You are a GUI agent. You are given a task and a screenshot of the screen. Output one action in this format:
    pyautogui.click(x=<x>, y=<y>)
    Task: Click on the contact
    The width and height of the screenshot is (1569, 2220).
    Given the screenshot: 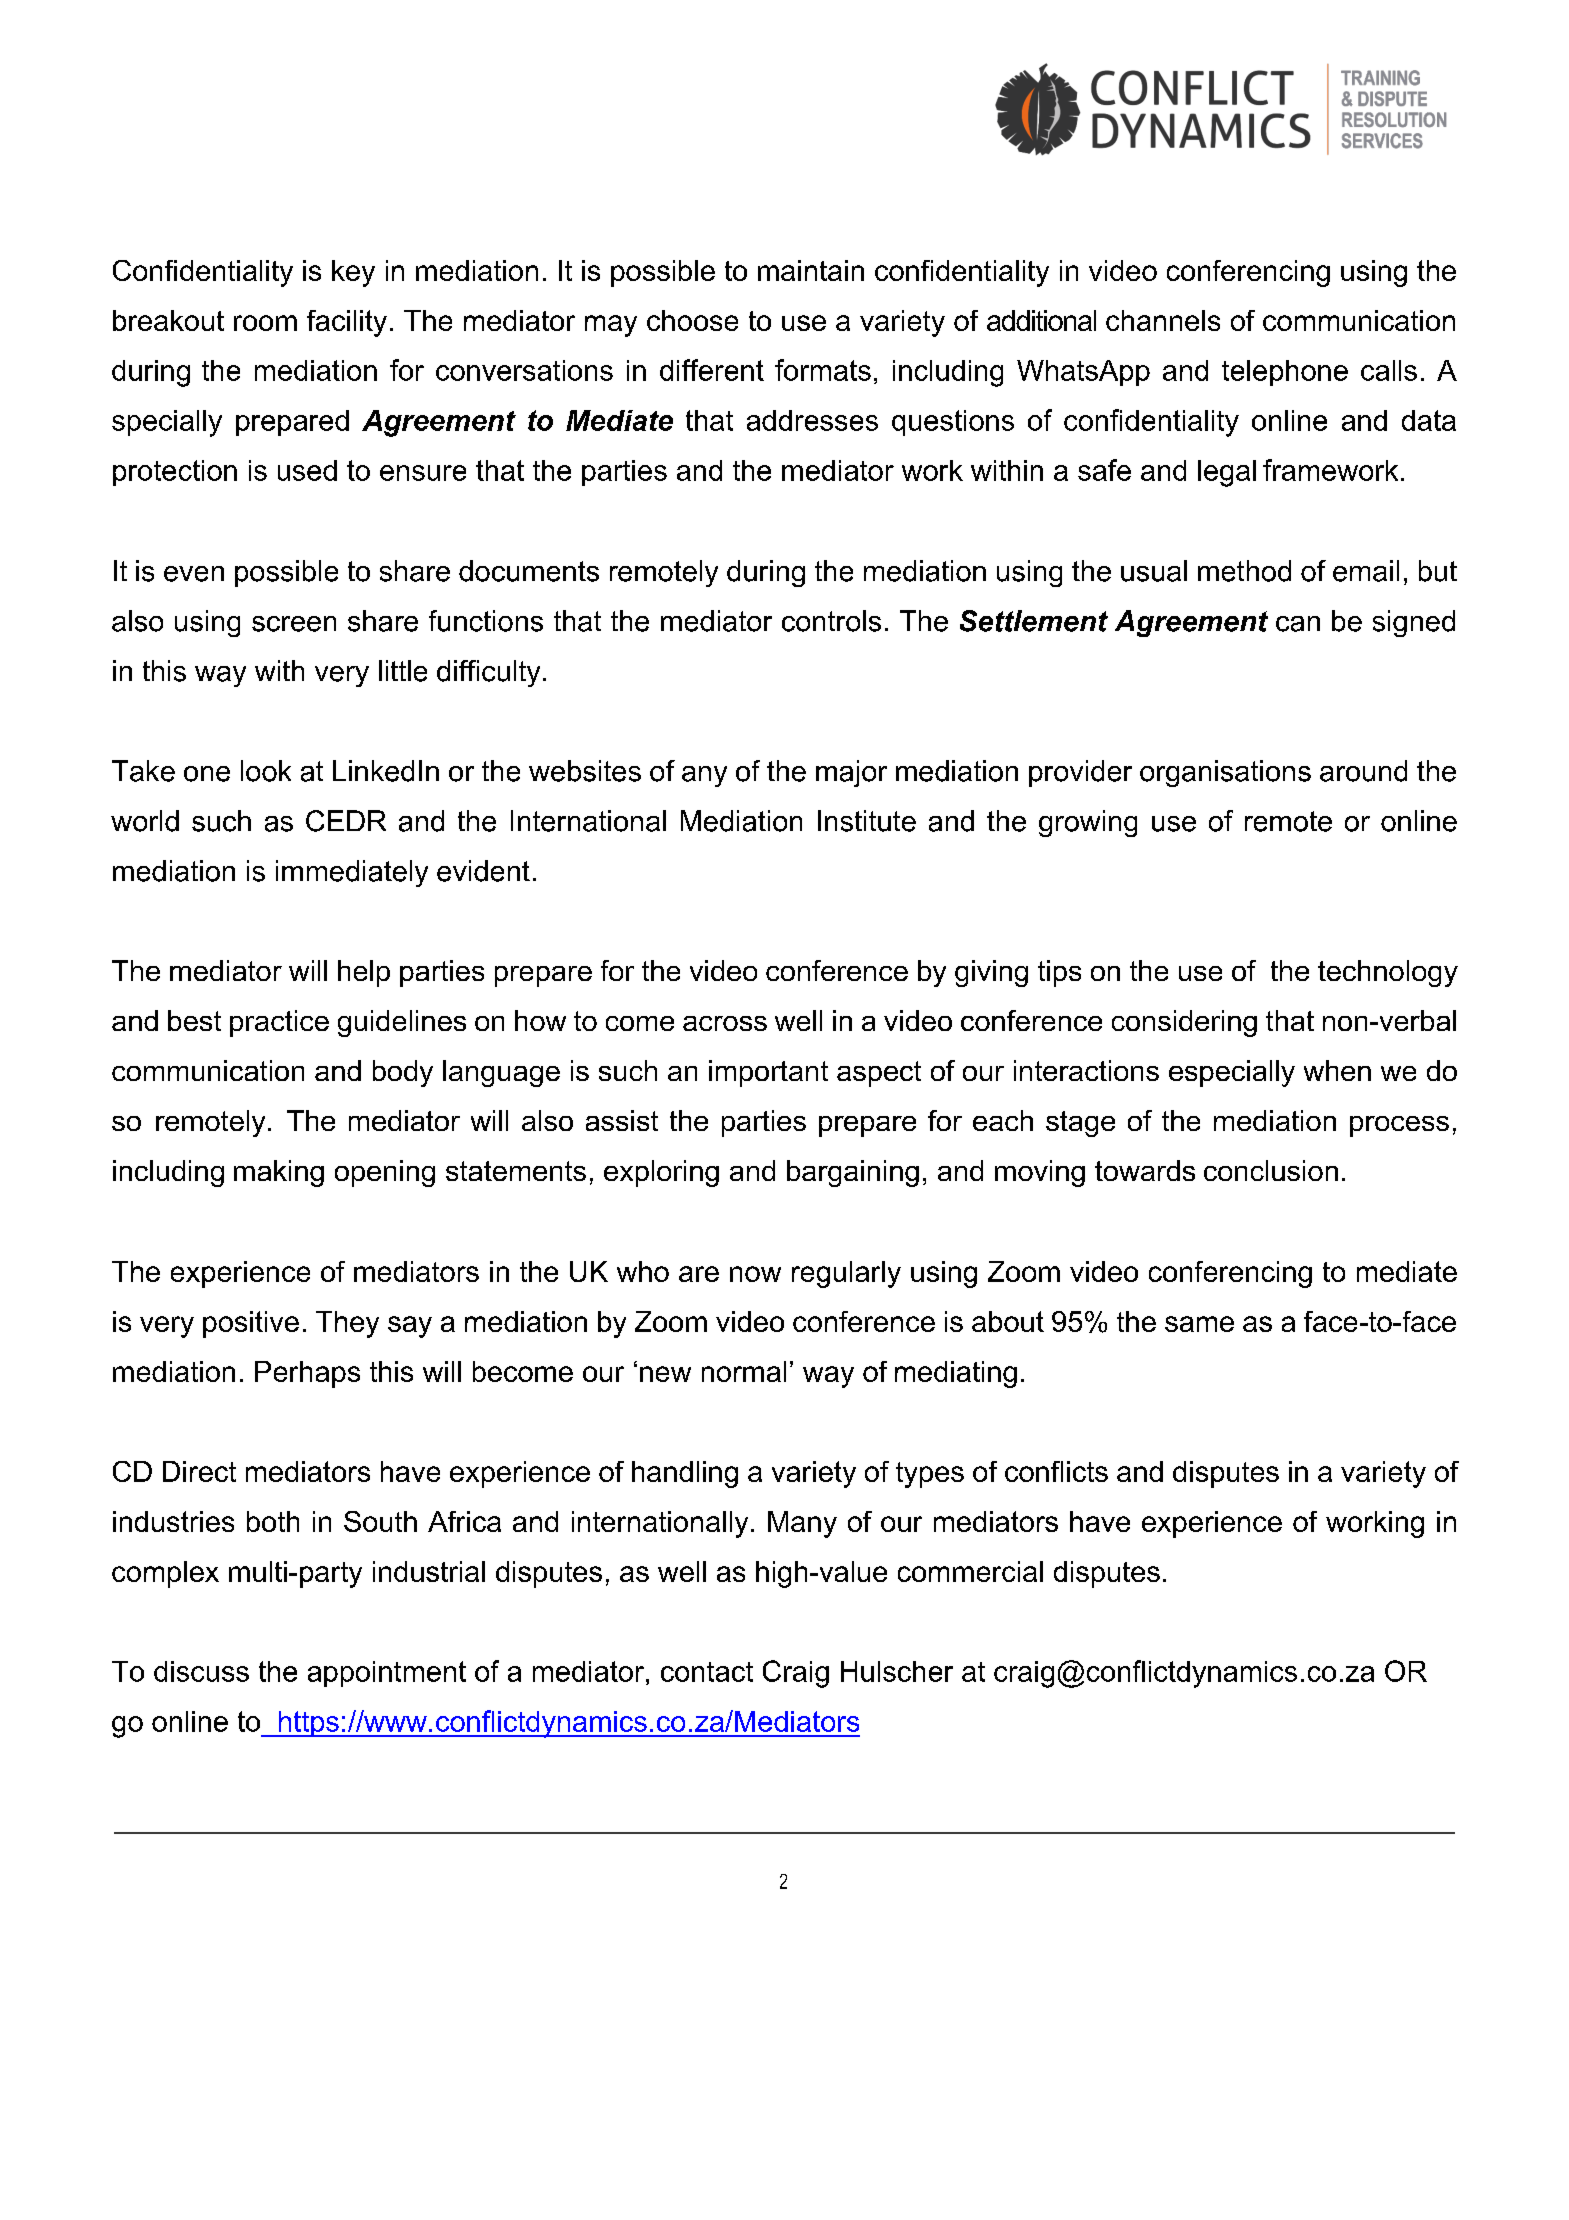 What is the action you would take?
    pyautogui.click(x=707, y=1672)
